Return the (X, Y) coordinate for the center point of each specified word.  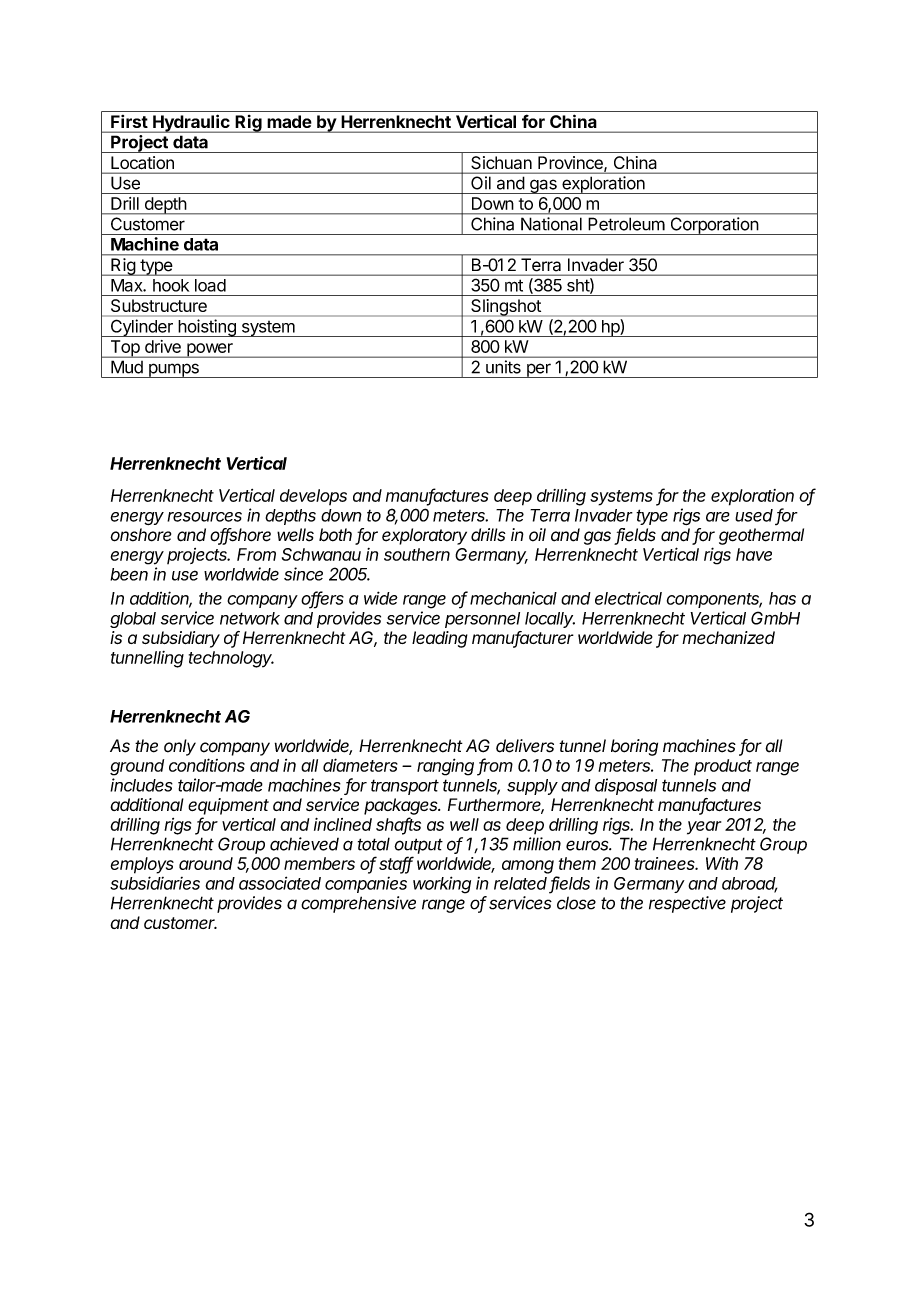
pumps (173, 370)
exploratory (424, 536)
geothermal (761, 536)
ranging (445, 767)
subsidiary (181, 639)
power (210, 350)
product (723, 767)
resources (204, 517)
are (718, 517)
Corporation (714, 226)
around (206, 863)
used (754, 515)
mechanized (728, 637)
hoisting (207, 328)
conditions (207, 765)
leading (440, 639)
